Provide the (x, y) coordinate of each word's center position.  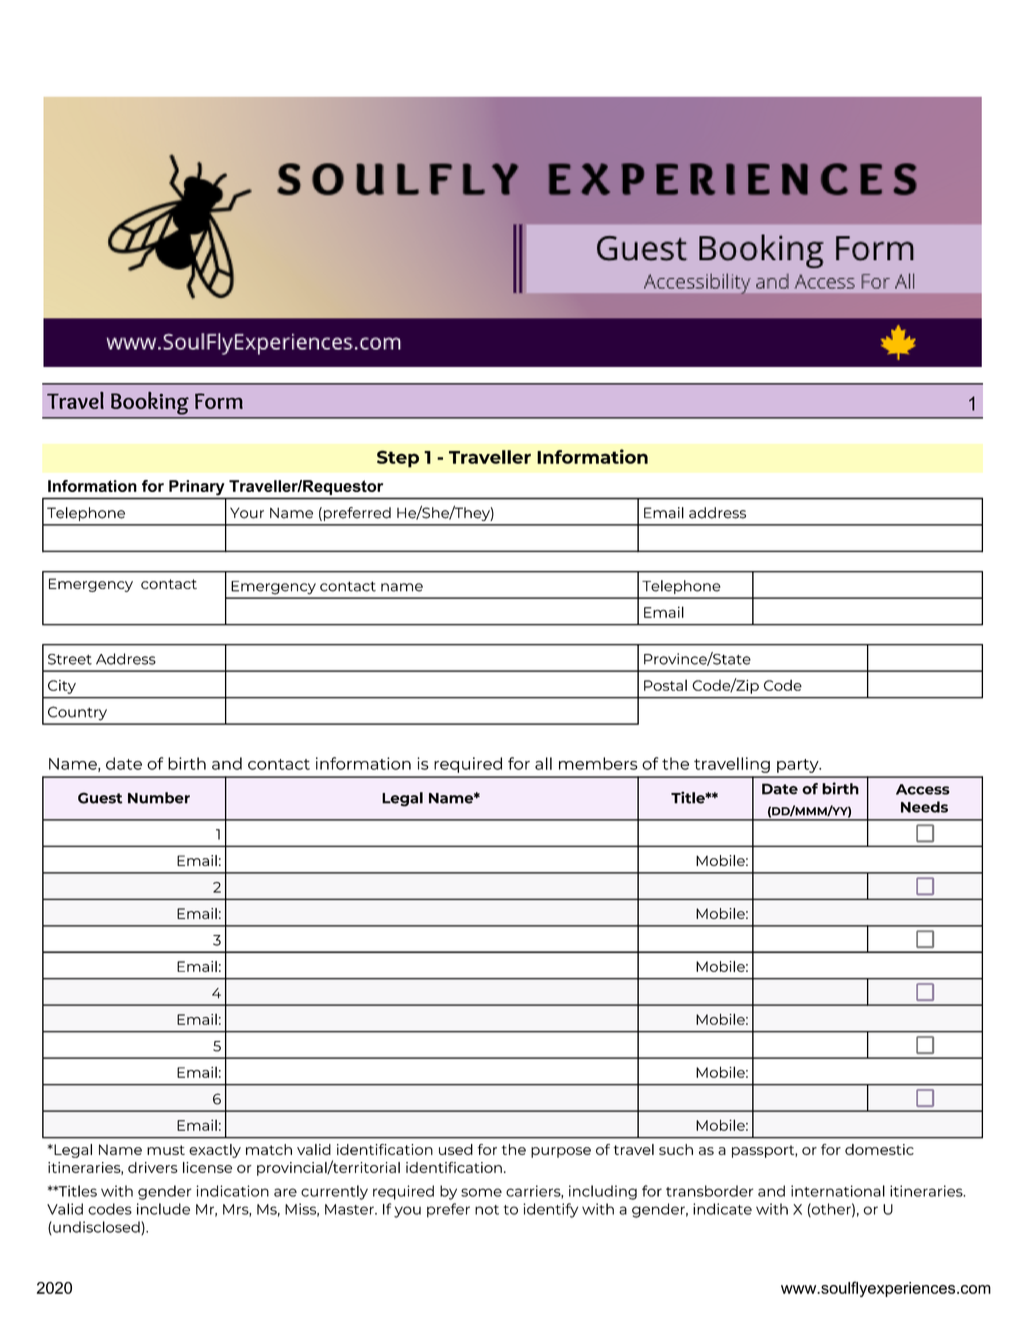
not (487, 1210)
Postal (665, 685)
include (163, 1209)
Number (159, 798)
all (543, 763)
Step (398, 459)
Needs (924, 807)
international (838, 1191)
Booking (150, 403)
